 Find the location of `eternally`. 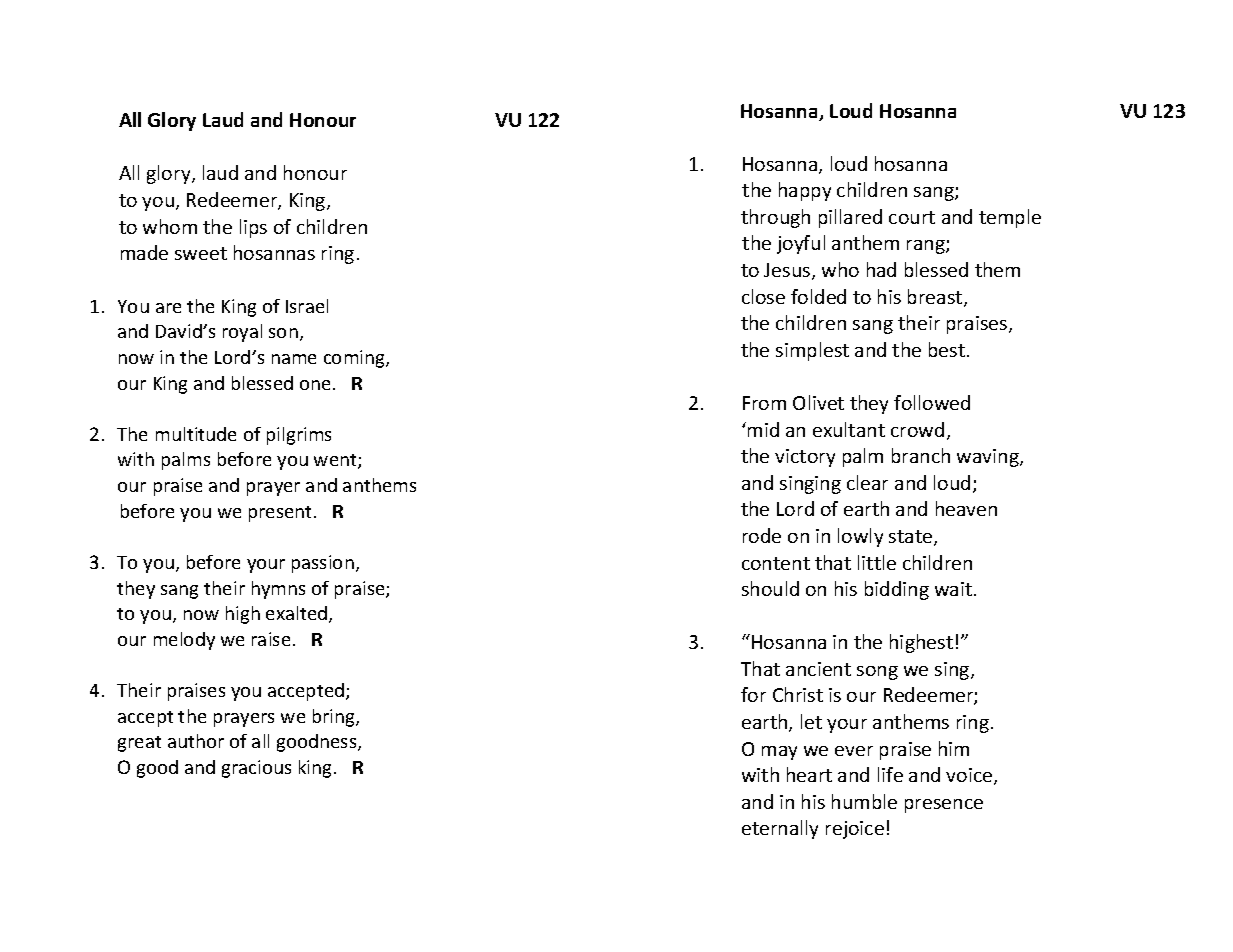

eternally is located at coordinates (780, 829).
